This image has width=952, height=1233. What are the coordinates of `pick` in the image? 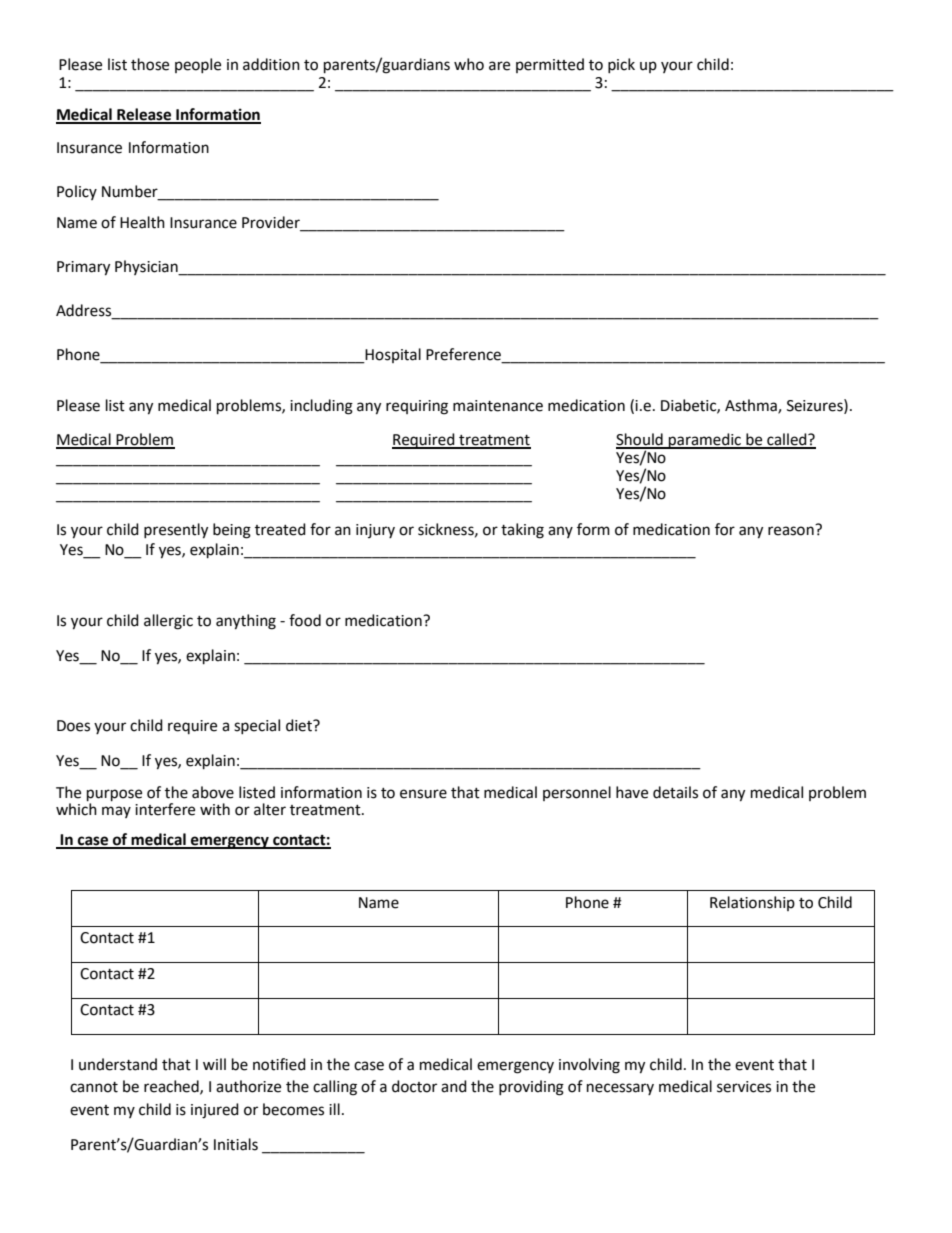 It's located at (621, 65).
